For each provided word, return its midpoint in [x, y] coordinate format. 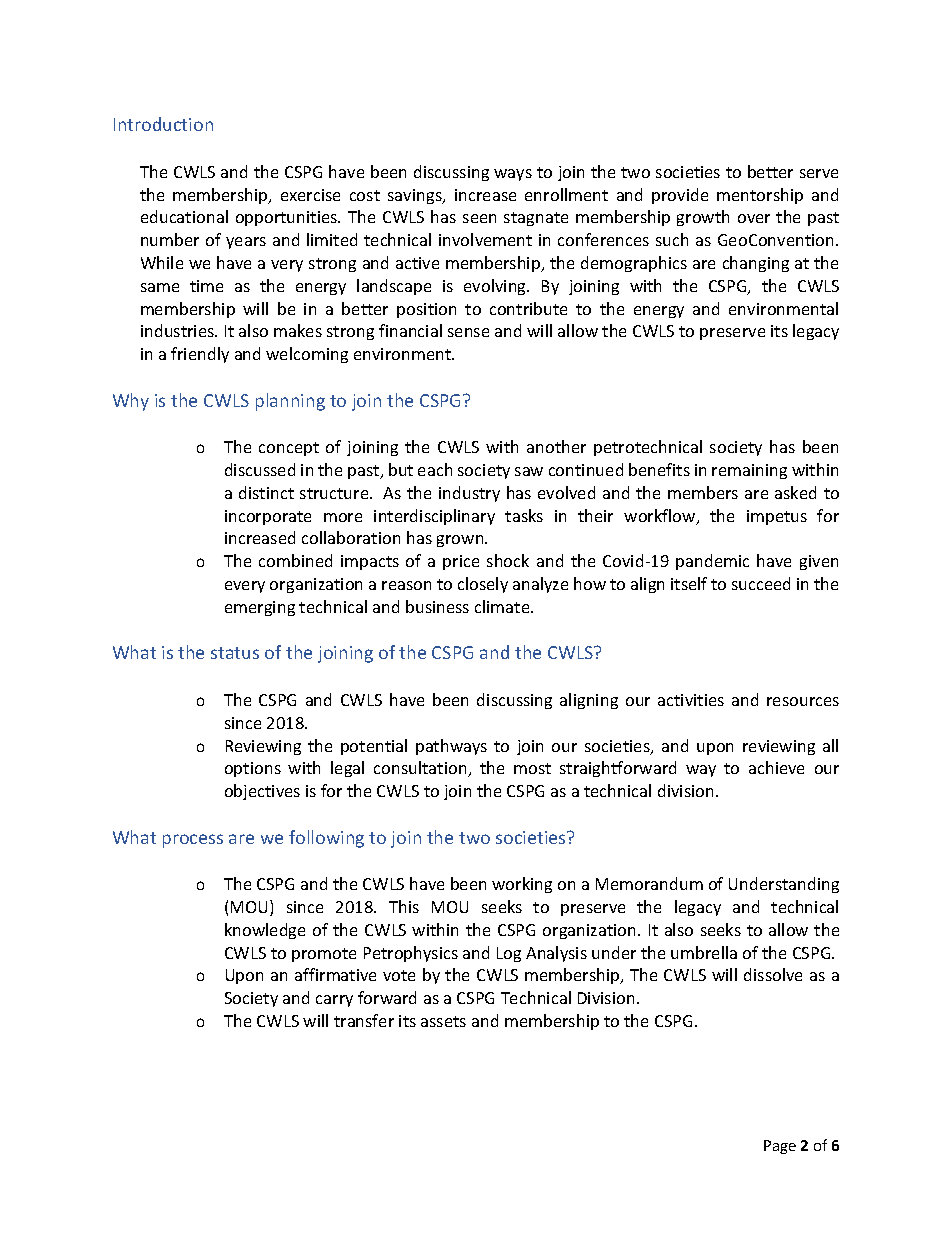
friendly [200, 355]
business [437, 606]
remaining [749, 471]
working [522, 885]
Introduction [163, 124]
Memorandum [649, 883]
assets [443, 1021]
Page [780, 1147]
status [235, 653]
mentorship [760, 196]
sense [468, 332]
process [193, 841]
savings [416, 196]
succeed [761, 583]
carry [334, 1001]
